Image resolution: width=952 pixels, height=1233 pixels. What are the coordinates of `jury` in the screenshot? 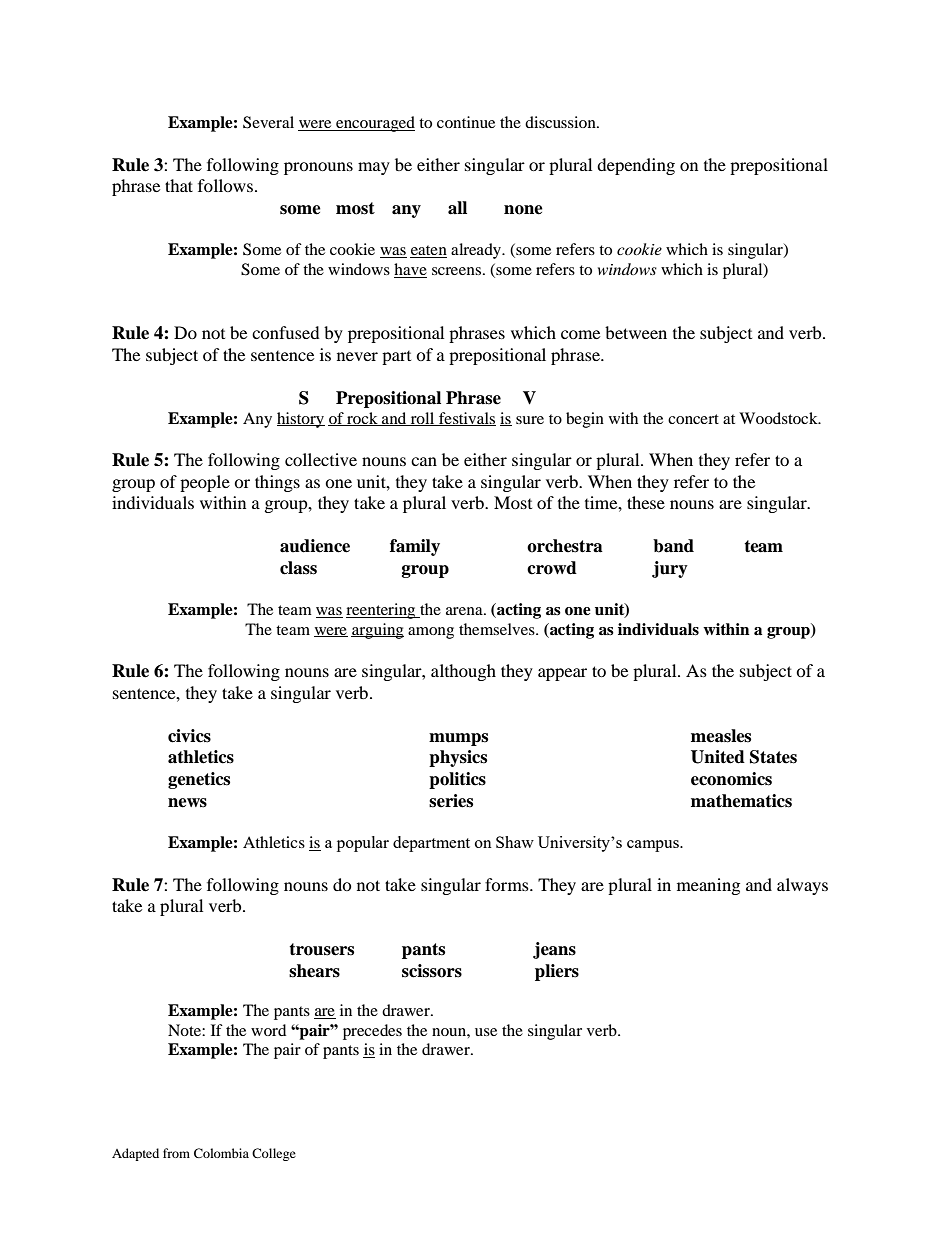 It's located at (670, 569).
